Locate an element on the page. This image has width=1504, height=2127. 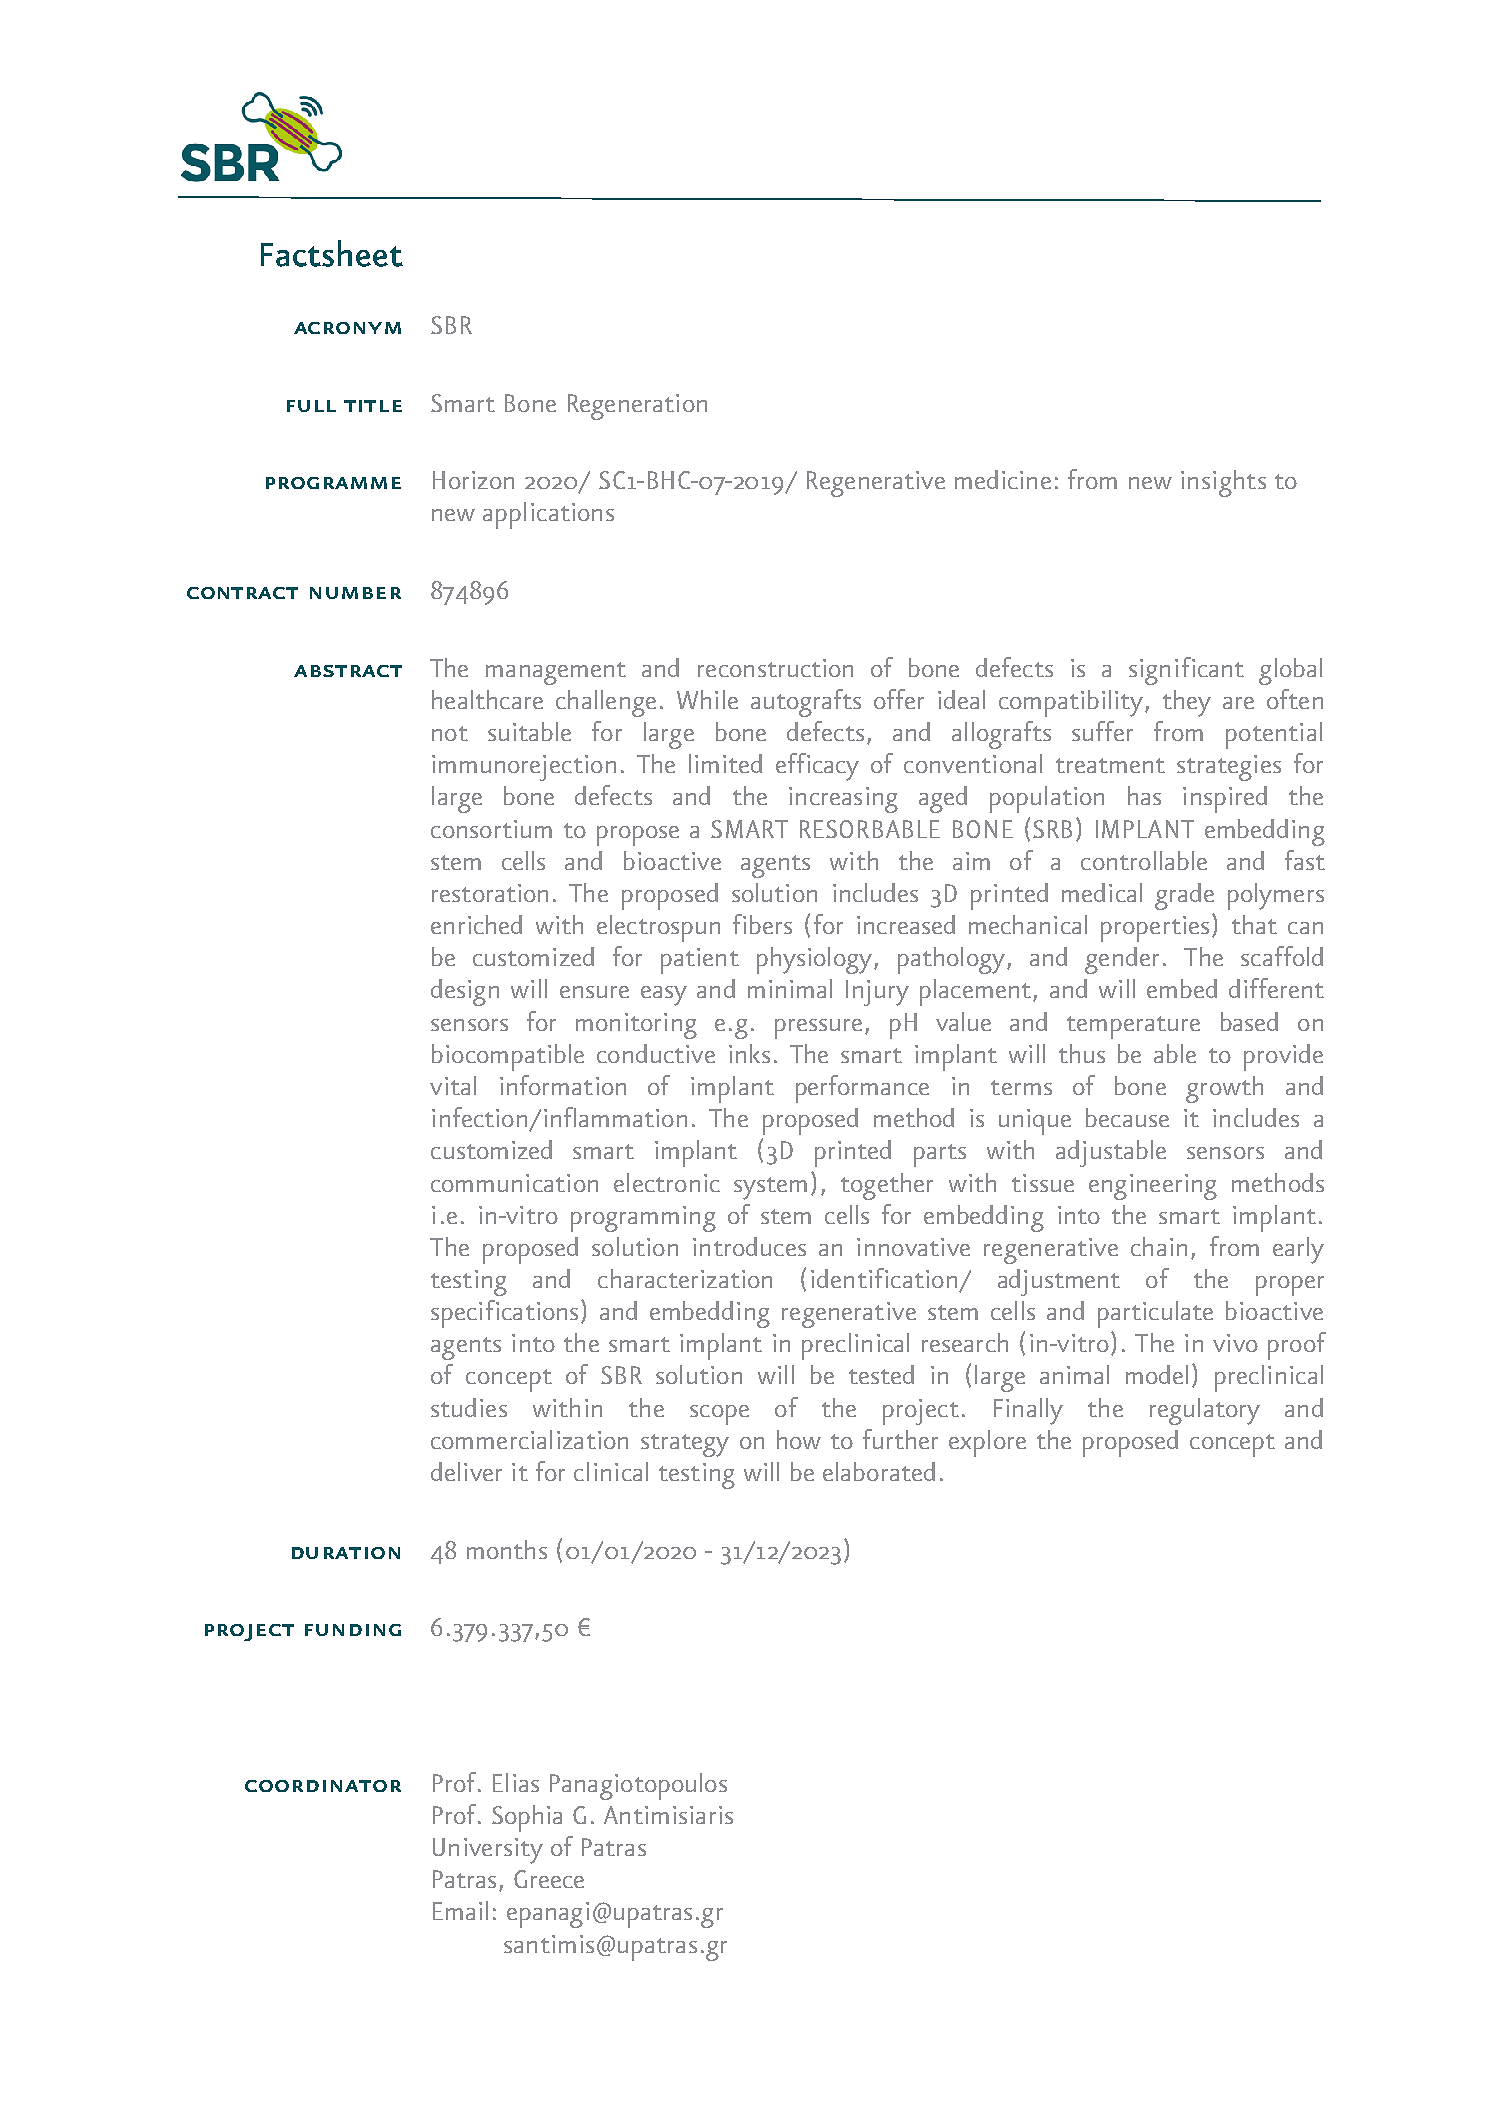
because is located at coordinates (1127, 1117).
